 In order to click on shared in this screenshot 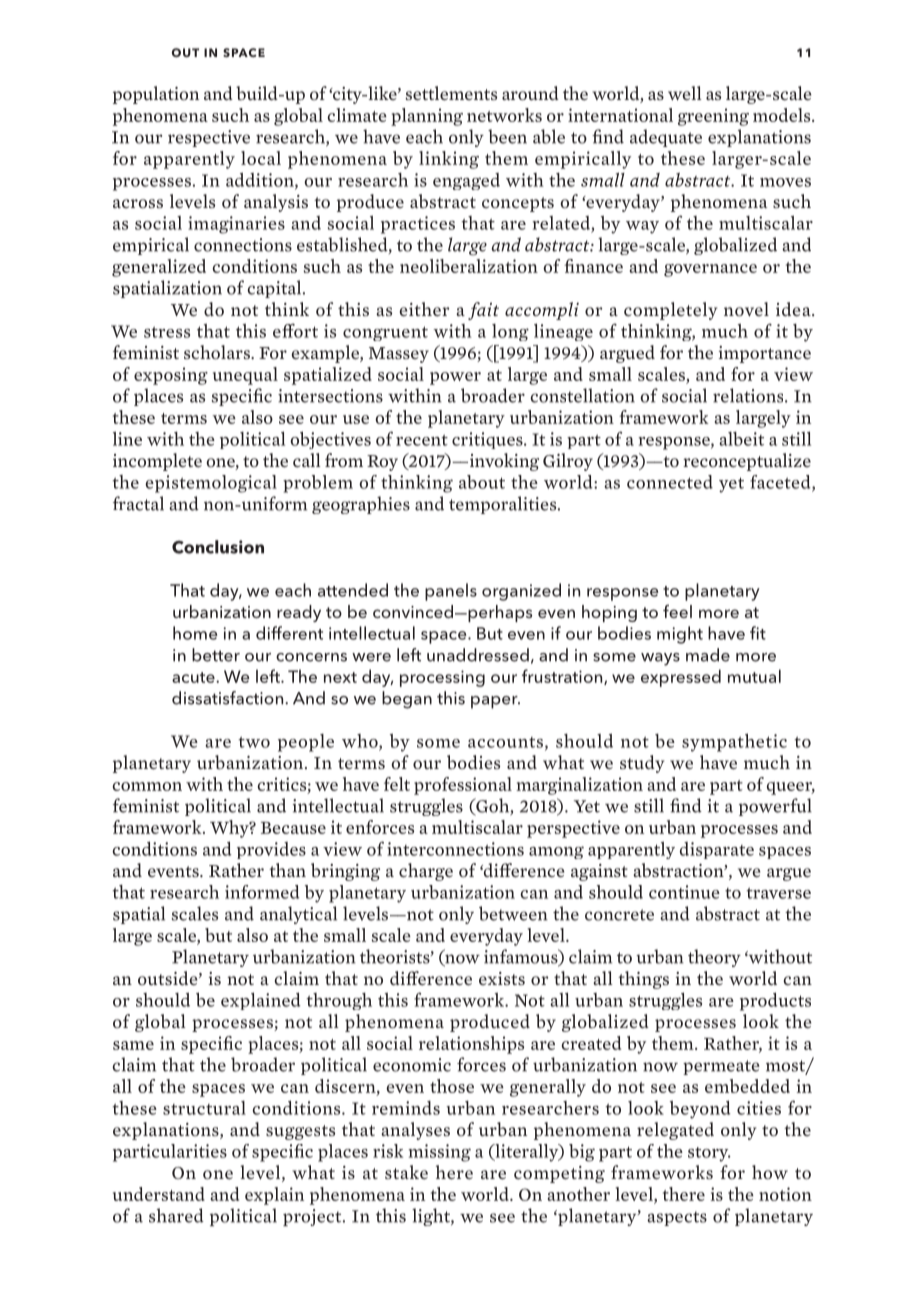, I will do `click(176, 1215)`.
